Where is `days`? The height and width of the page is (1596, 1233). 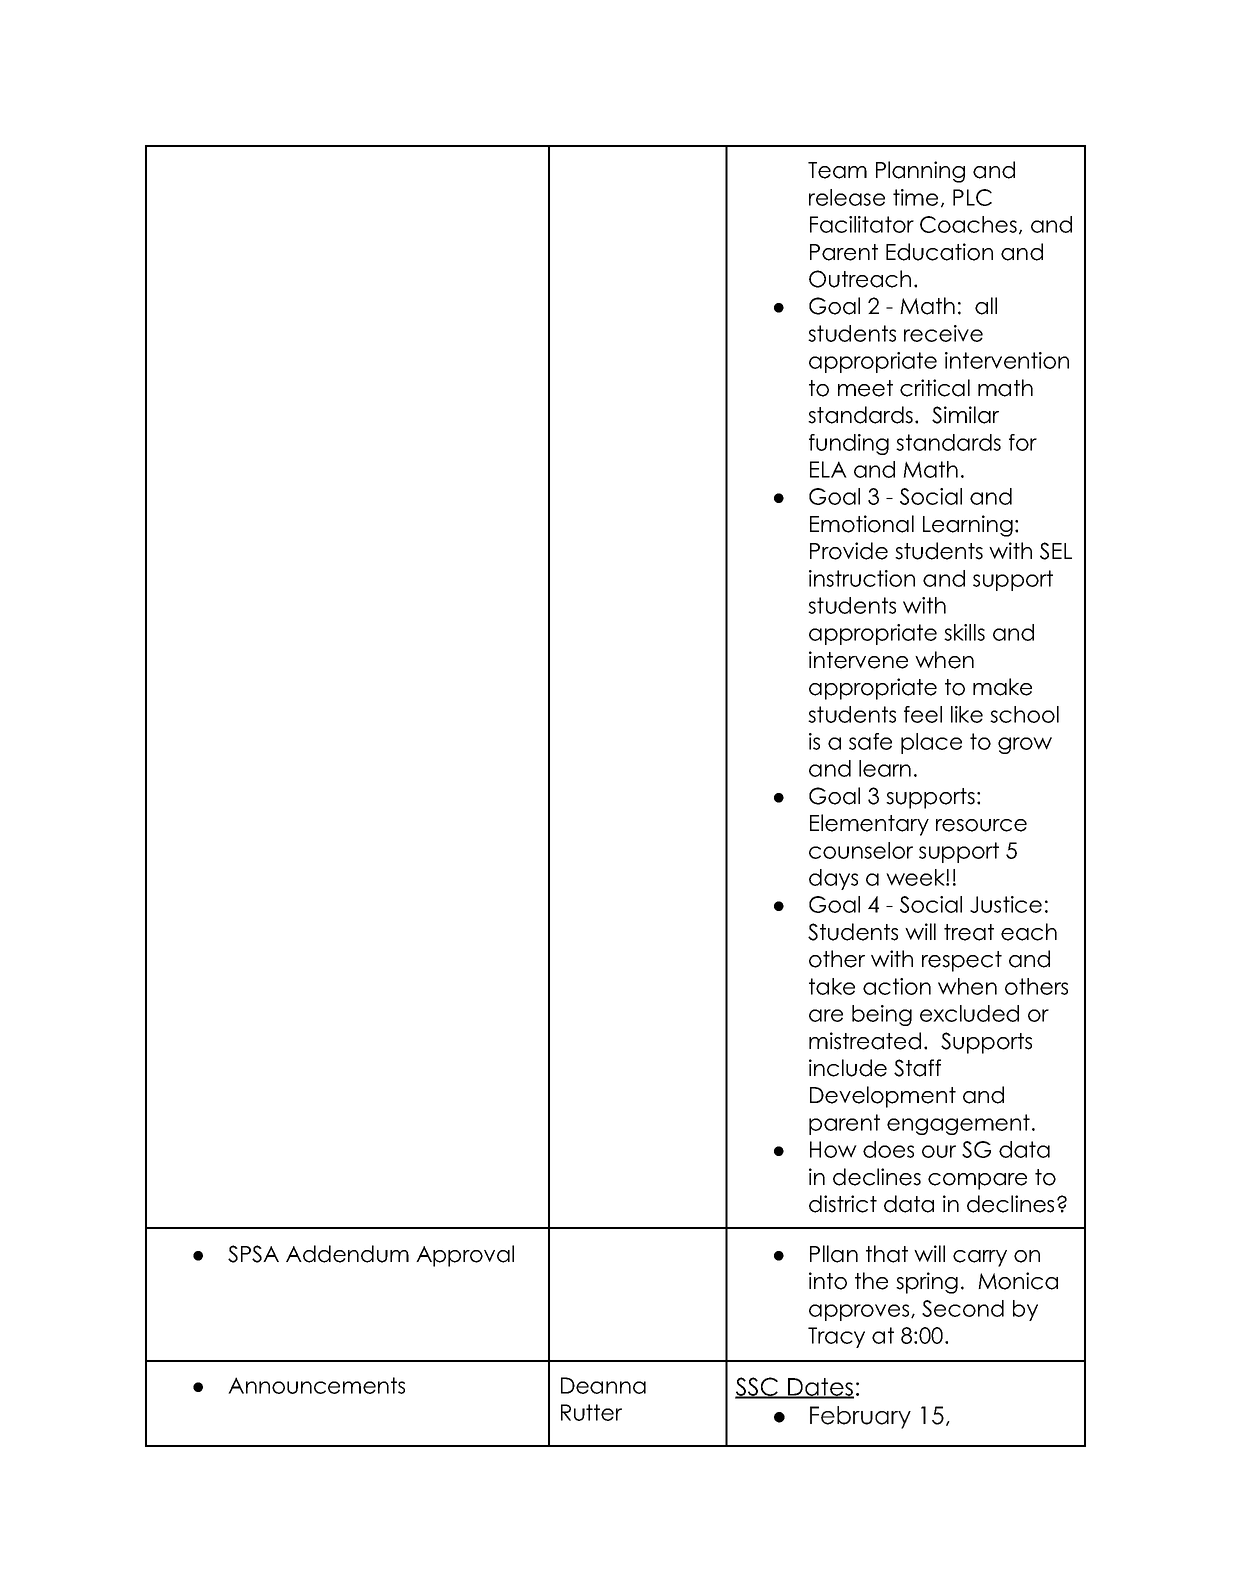
days is located at coordinates (833, 879).
